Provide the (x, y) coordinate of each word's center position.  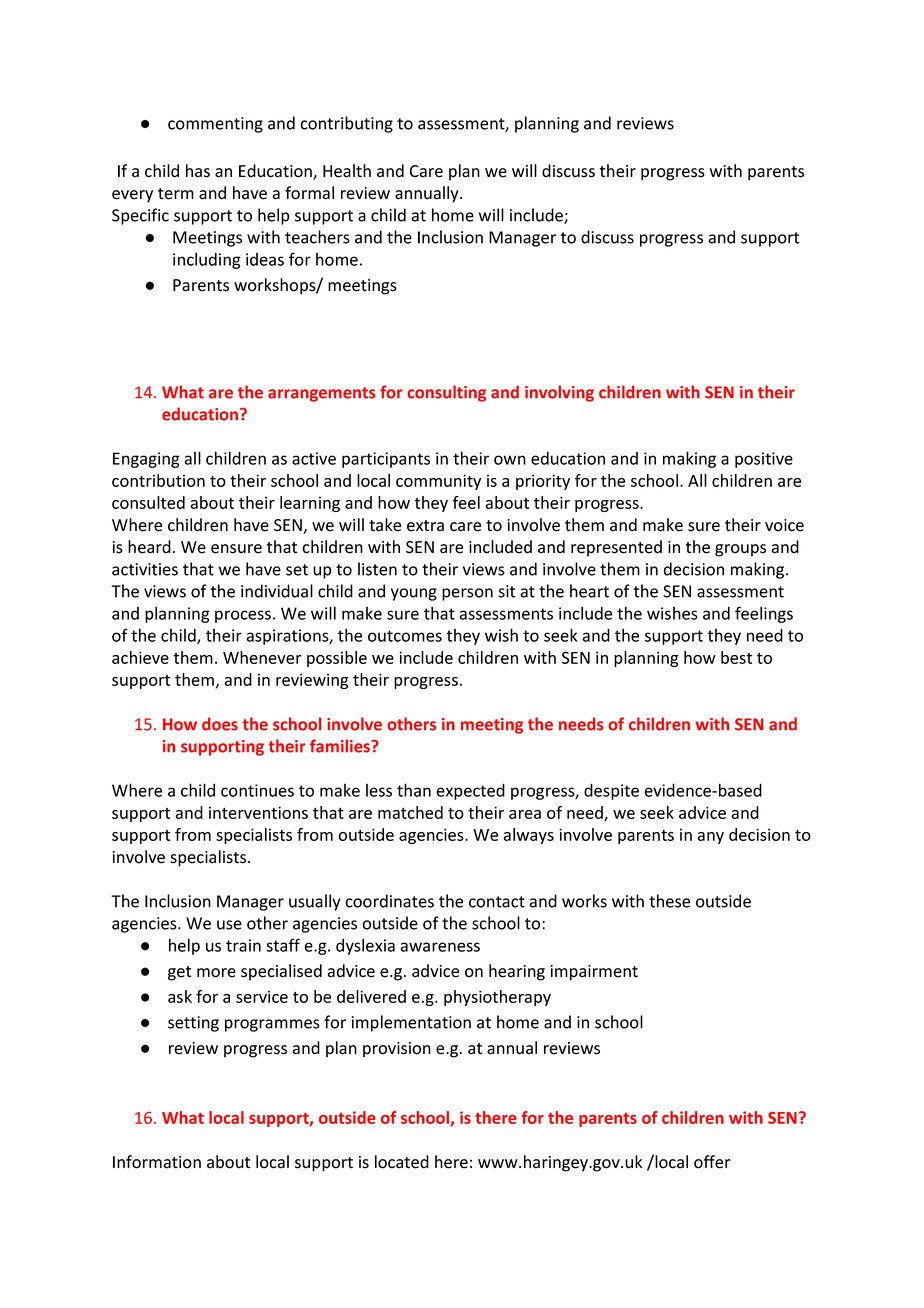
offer (712, 1162)
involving (559, 393)
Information (157, 1162)
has (198, 171)
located (402, 1162)
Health (347, 171)
